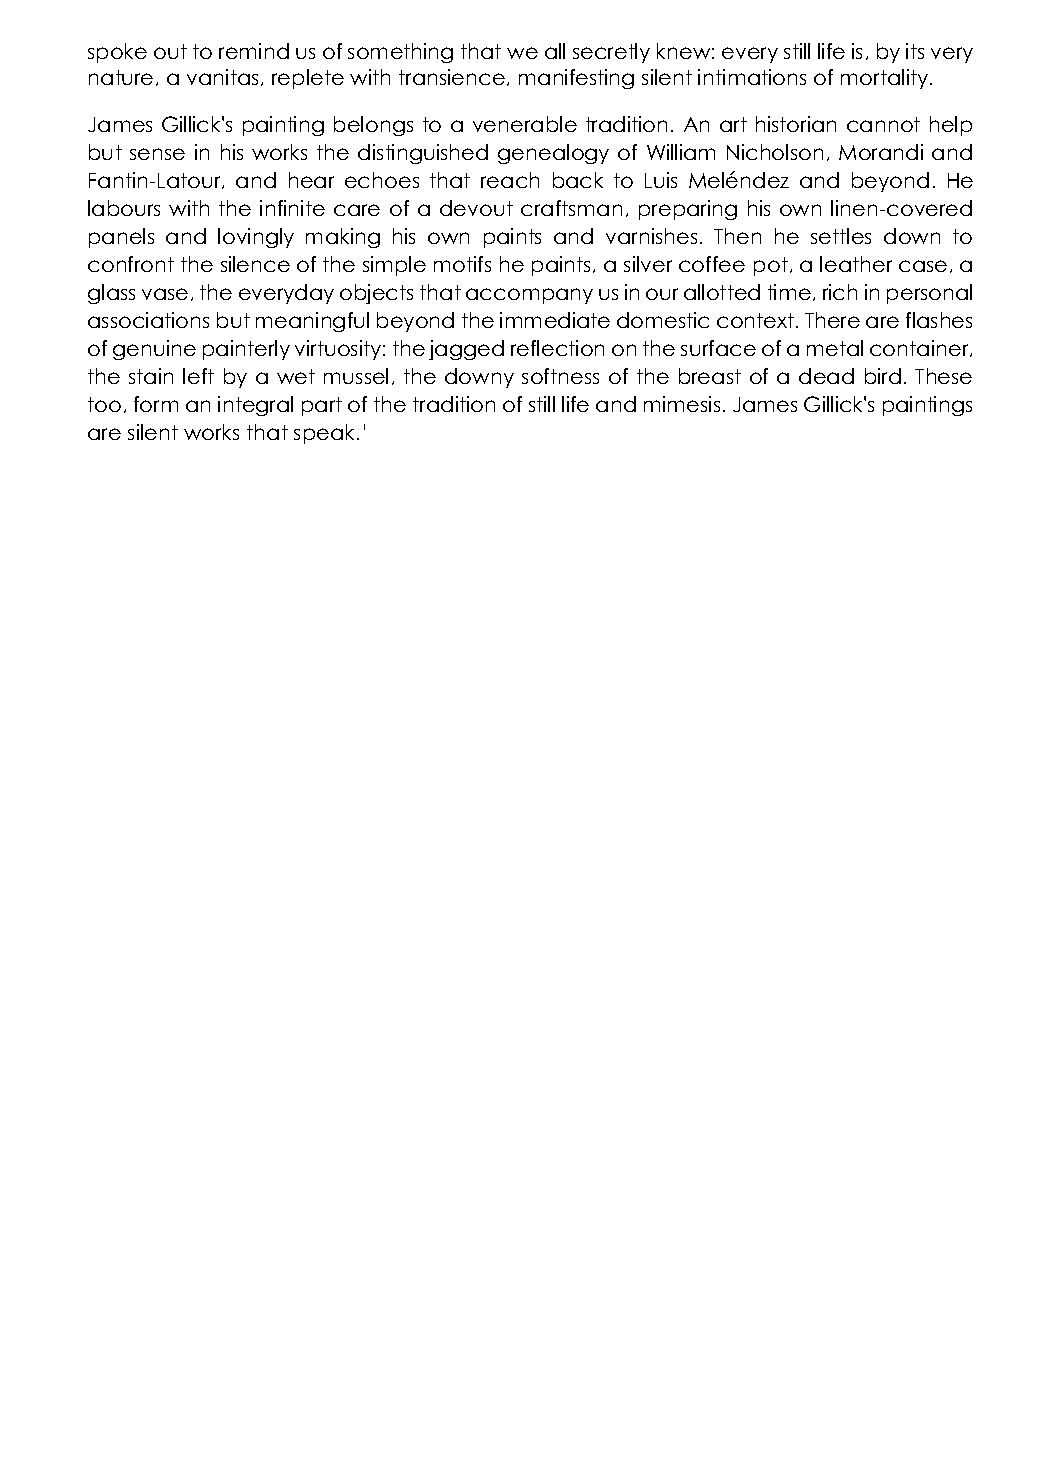 Image resolution: width=1049 pixels, height=1484 pixels. What do you see at coordinates (255, 406) in the screenshot?
I see `integral` at bounding box center [255, 406].
